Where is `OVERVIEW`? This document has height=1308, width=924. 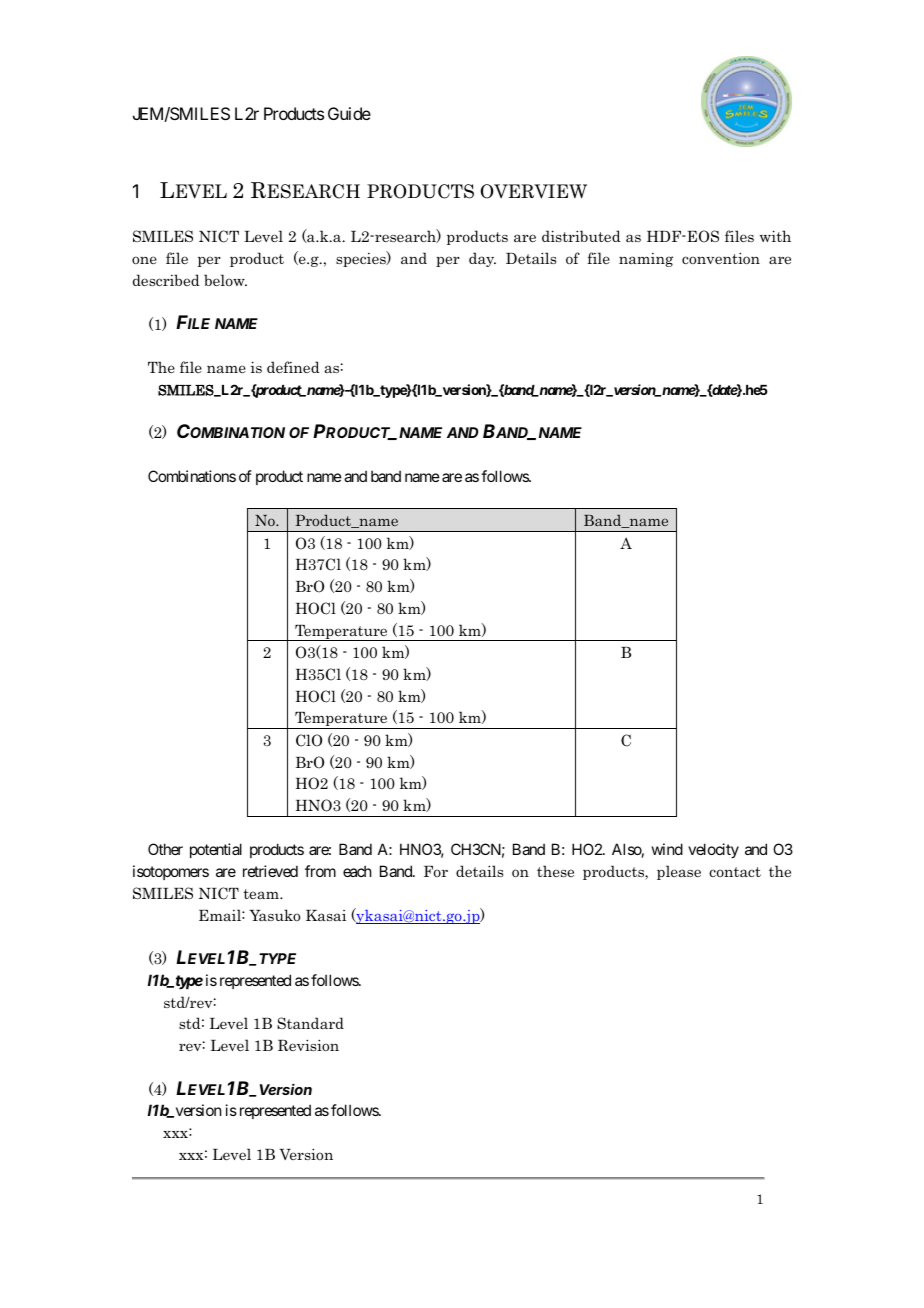
OVERVIEW is located at coordinates (533, 191).
